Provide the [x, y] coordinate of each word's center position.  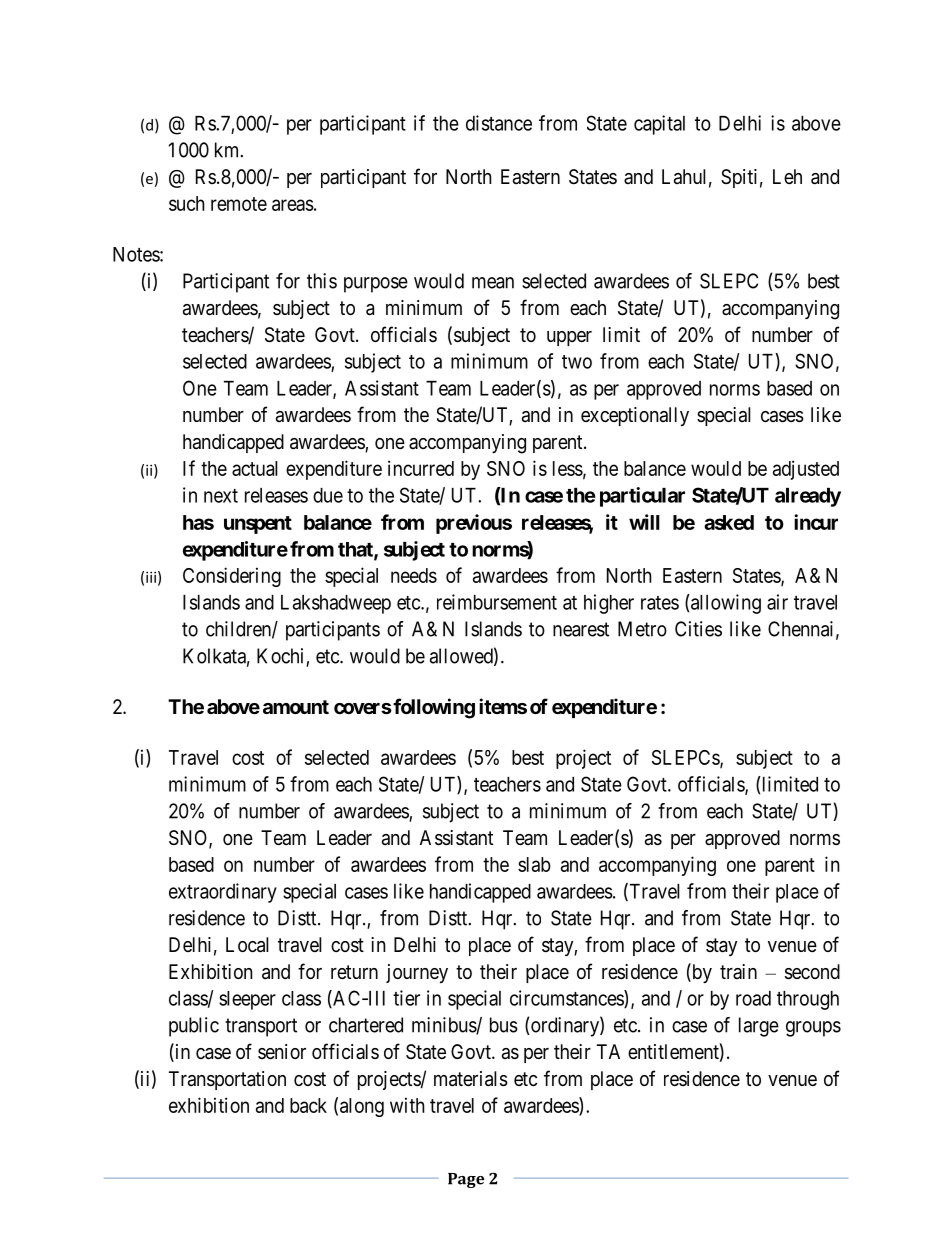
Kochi [282, 657]
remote [239, 204]
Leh [787, 176]
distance [499, 123]
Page [466, 1180]
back [308, 1105]
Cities [698, 629]
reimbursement [497, 602]
